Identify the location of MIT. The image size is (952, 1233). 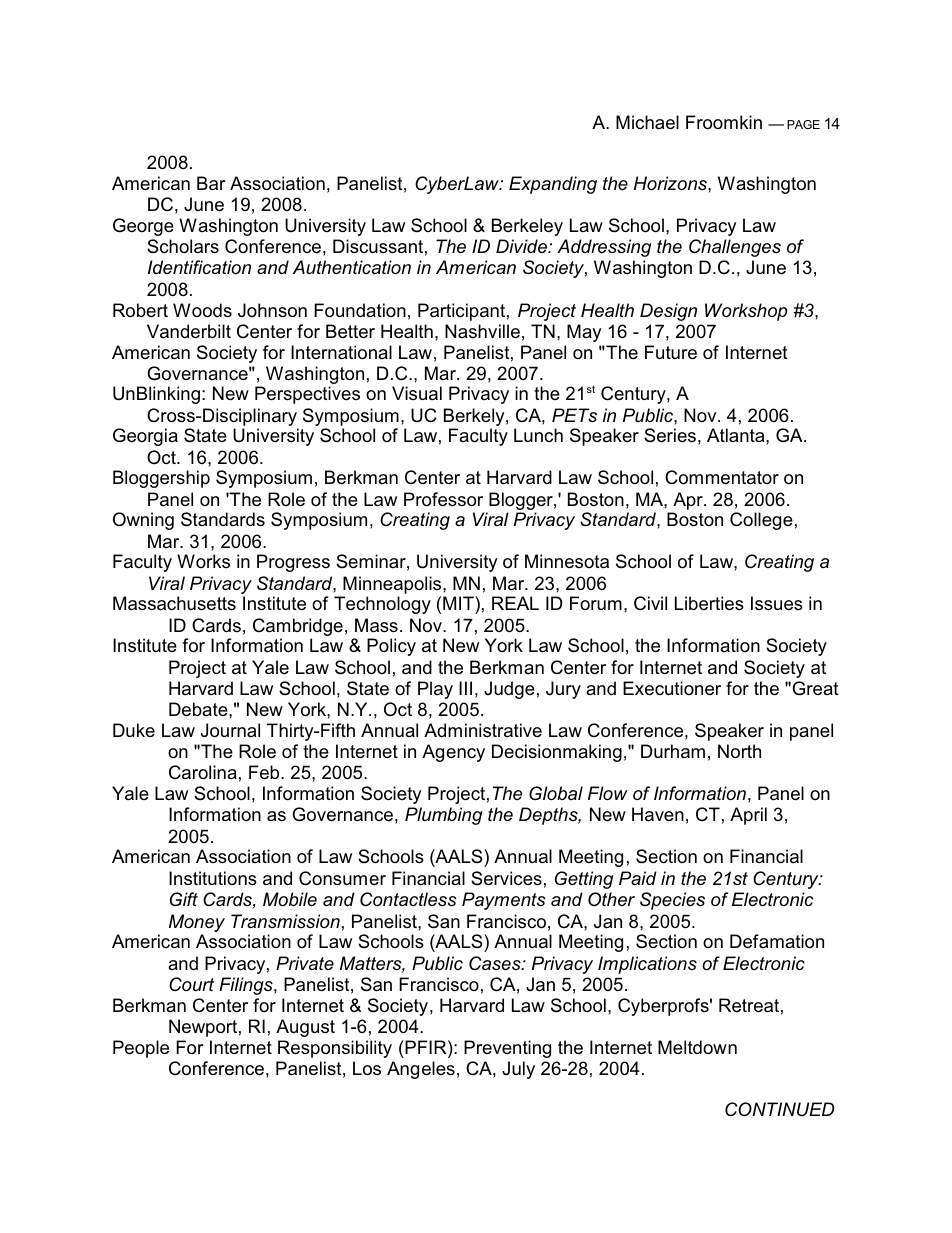
(459, 603).
